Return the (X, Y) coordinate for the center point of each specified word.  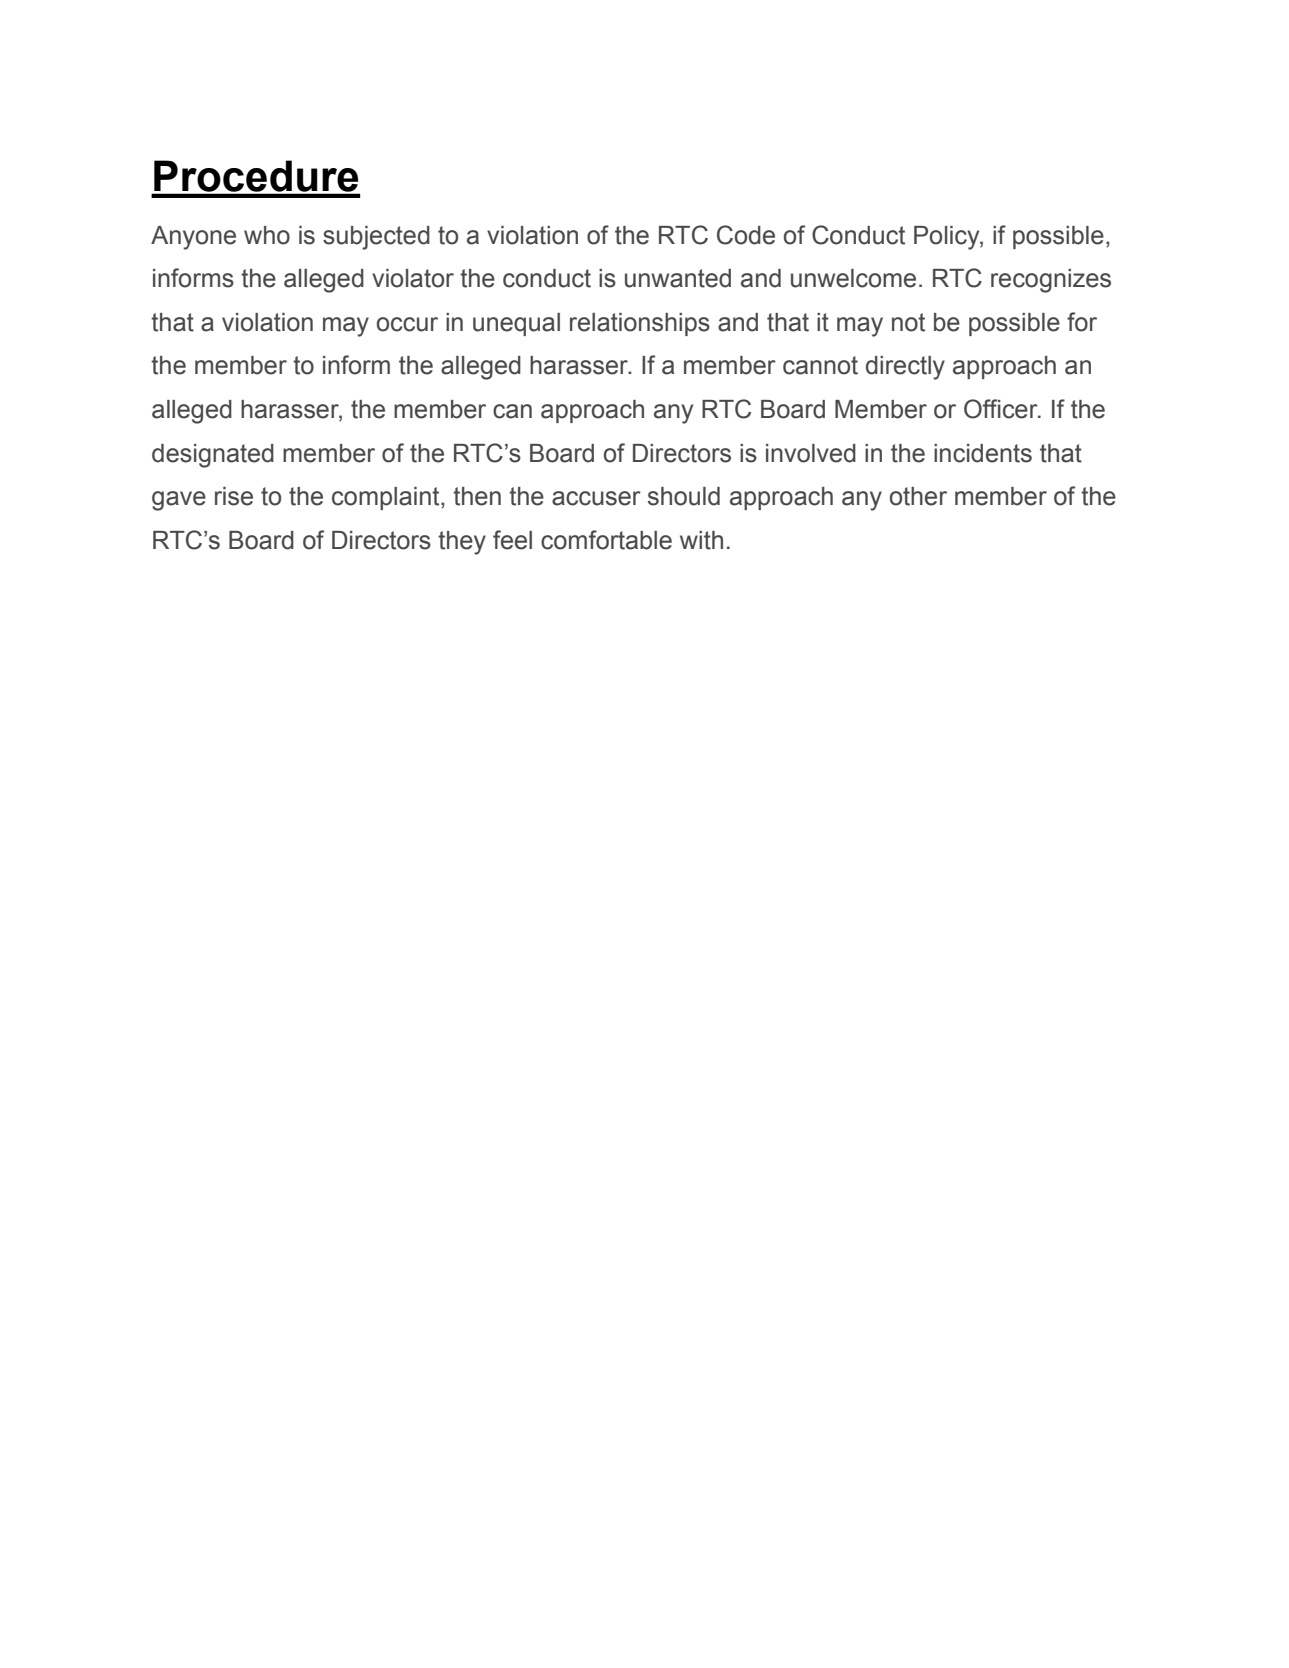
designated (213, 456)
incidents (983, 453)
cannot (820, 365)
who (267, 235)
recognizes (1051, 281)
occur (407, 324)
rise (234, 496)
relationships (640, 324)
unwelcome (853, 278)
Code (746, 235)
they (462, 543)
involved (811, 453)
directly (905, 368)
